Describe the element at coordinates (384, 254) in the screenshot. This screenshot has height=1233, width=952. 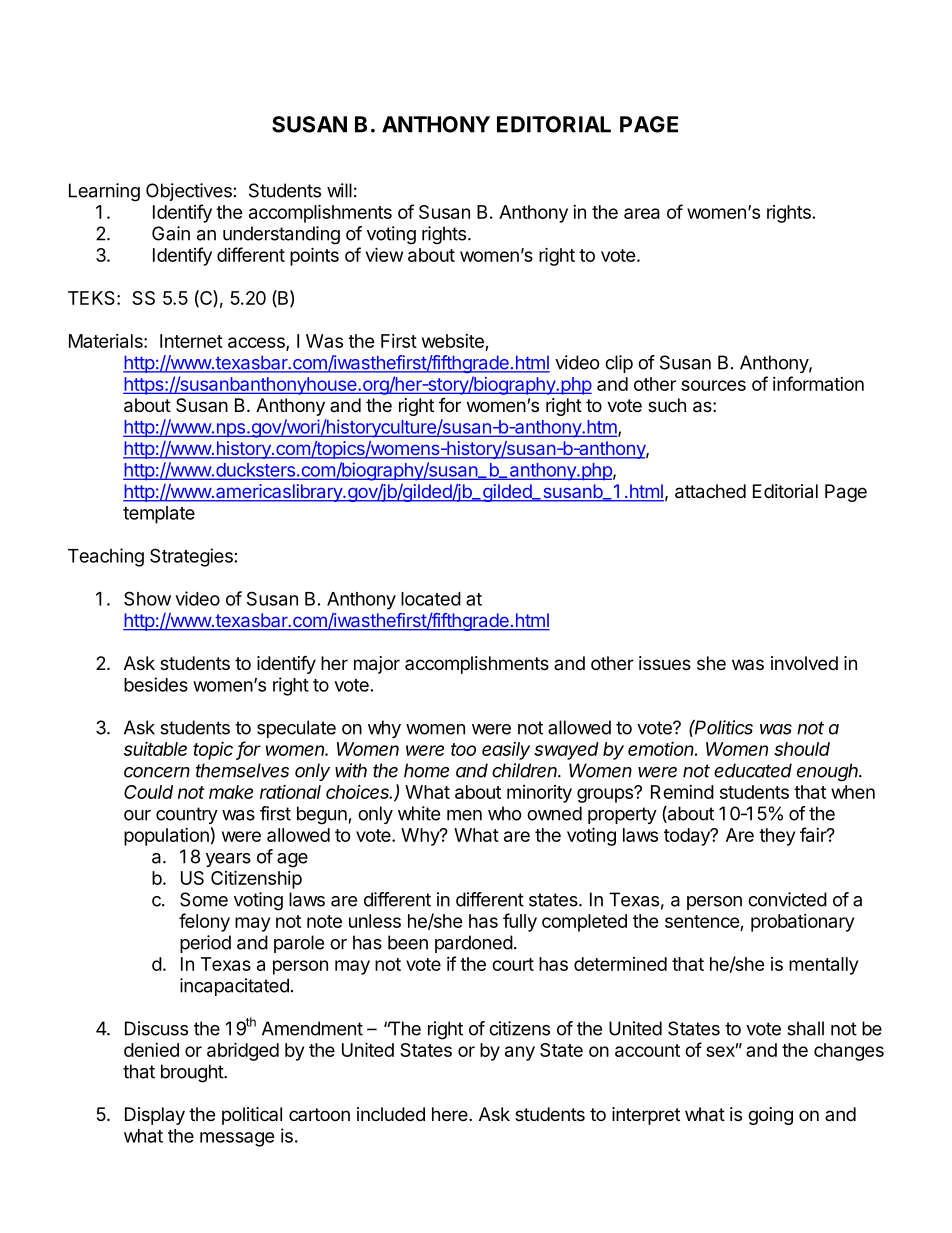
I see `view` at that location.
